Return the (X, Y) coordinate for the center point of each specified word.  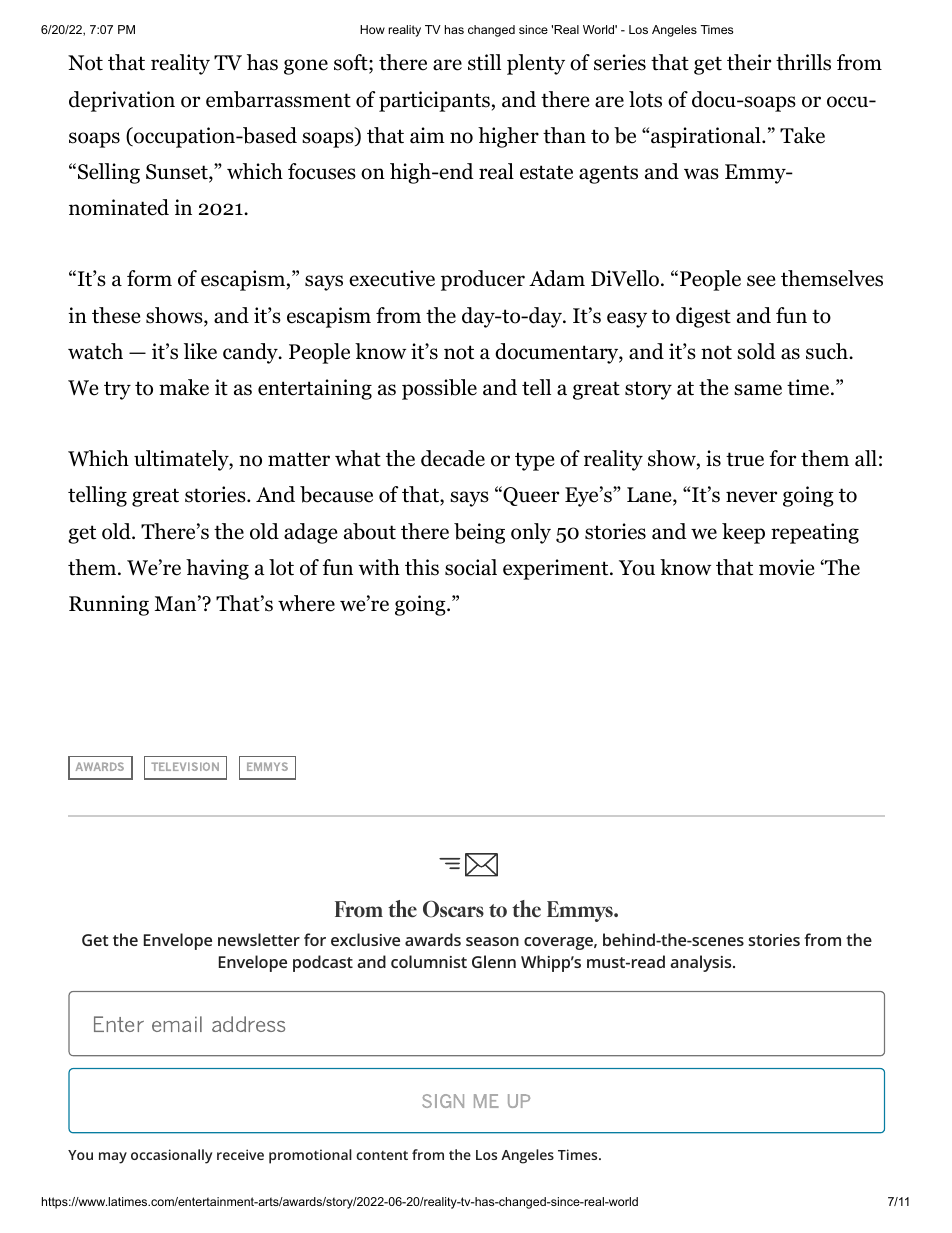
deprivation (122, 101)
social (471, 567)
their (749, 62)
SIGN (443, 1101)
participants (434, 101)
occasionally (172, 1156)
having (217, 569)
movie (787, 567)
